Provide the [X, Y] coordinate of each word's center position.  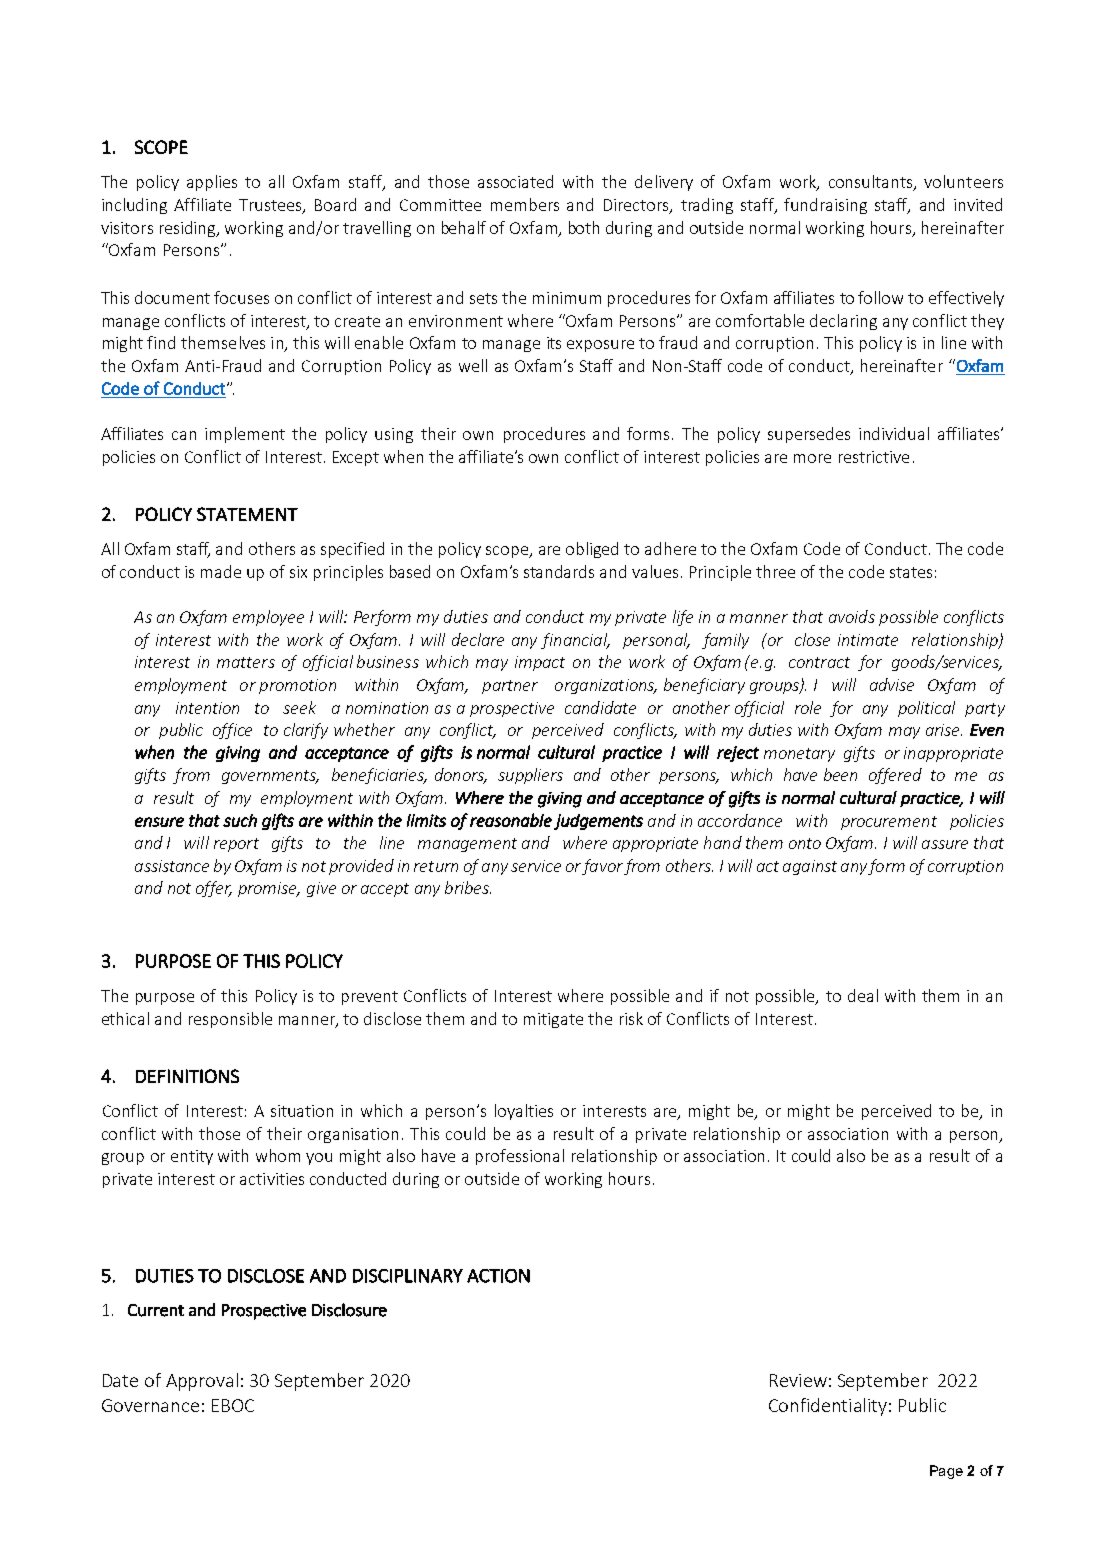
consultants [872, 183]
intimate [868, 640]
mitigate [553, 1020]
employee [268, 618]
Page [946, 1472]
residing [189, 229]
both [584, 227]
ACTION [498, 1276]
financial [575, 641]
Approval [202, 1382]
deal [863, 995]
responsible [230, 1020]
